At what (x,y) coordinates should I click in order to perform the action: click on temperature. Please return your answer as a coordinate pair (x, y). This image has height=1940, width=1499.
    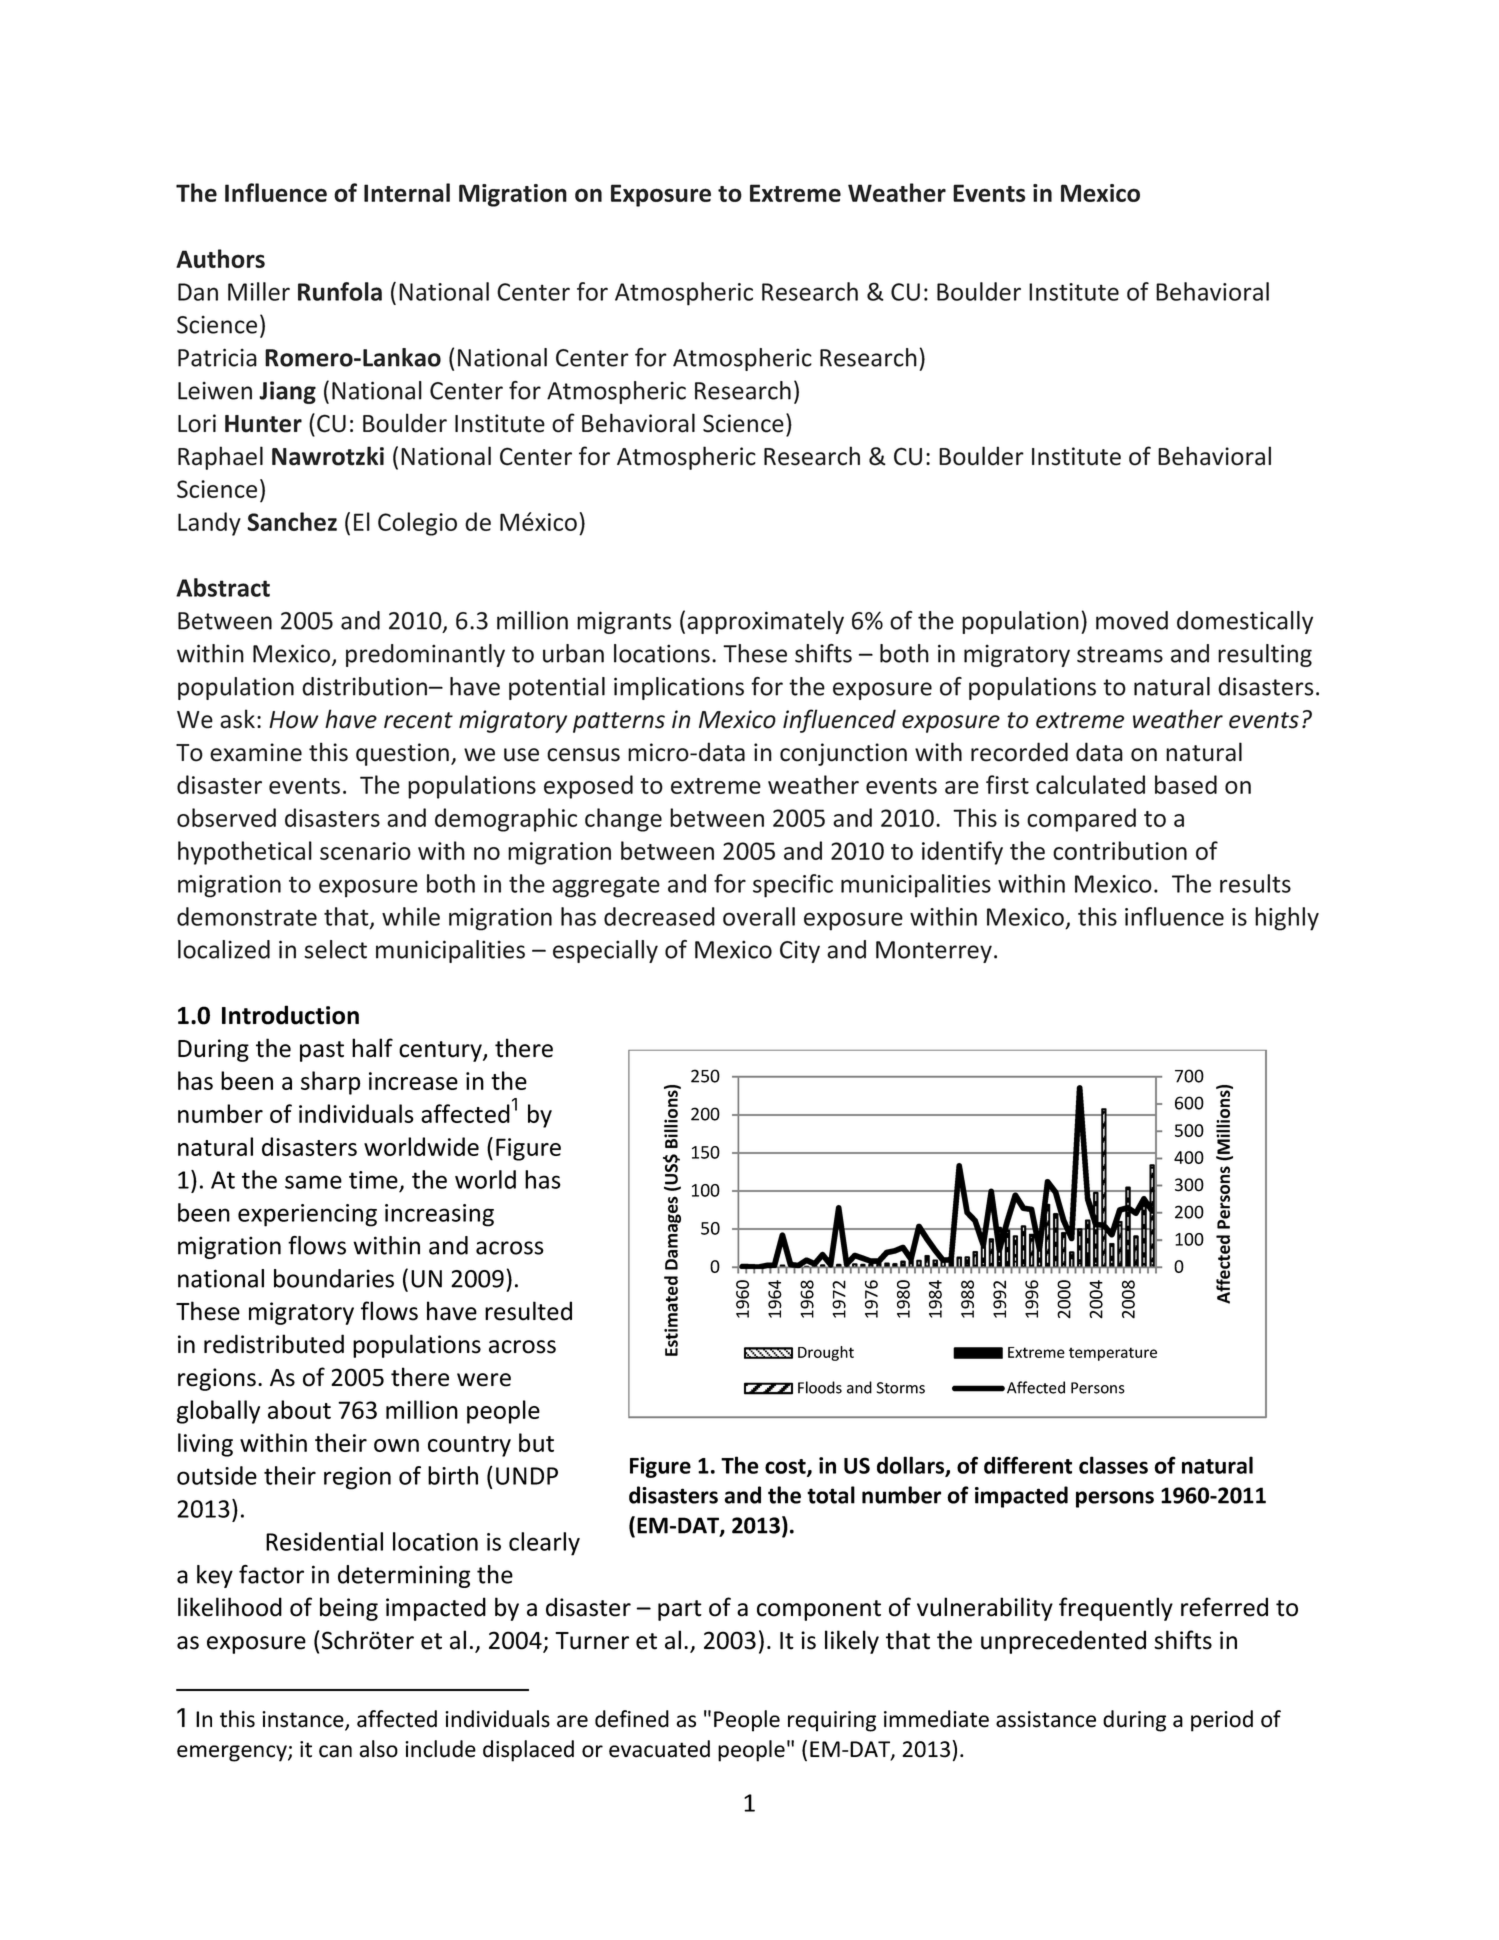
    Looking at the image, I should click on (1113, 1354).
